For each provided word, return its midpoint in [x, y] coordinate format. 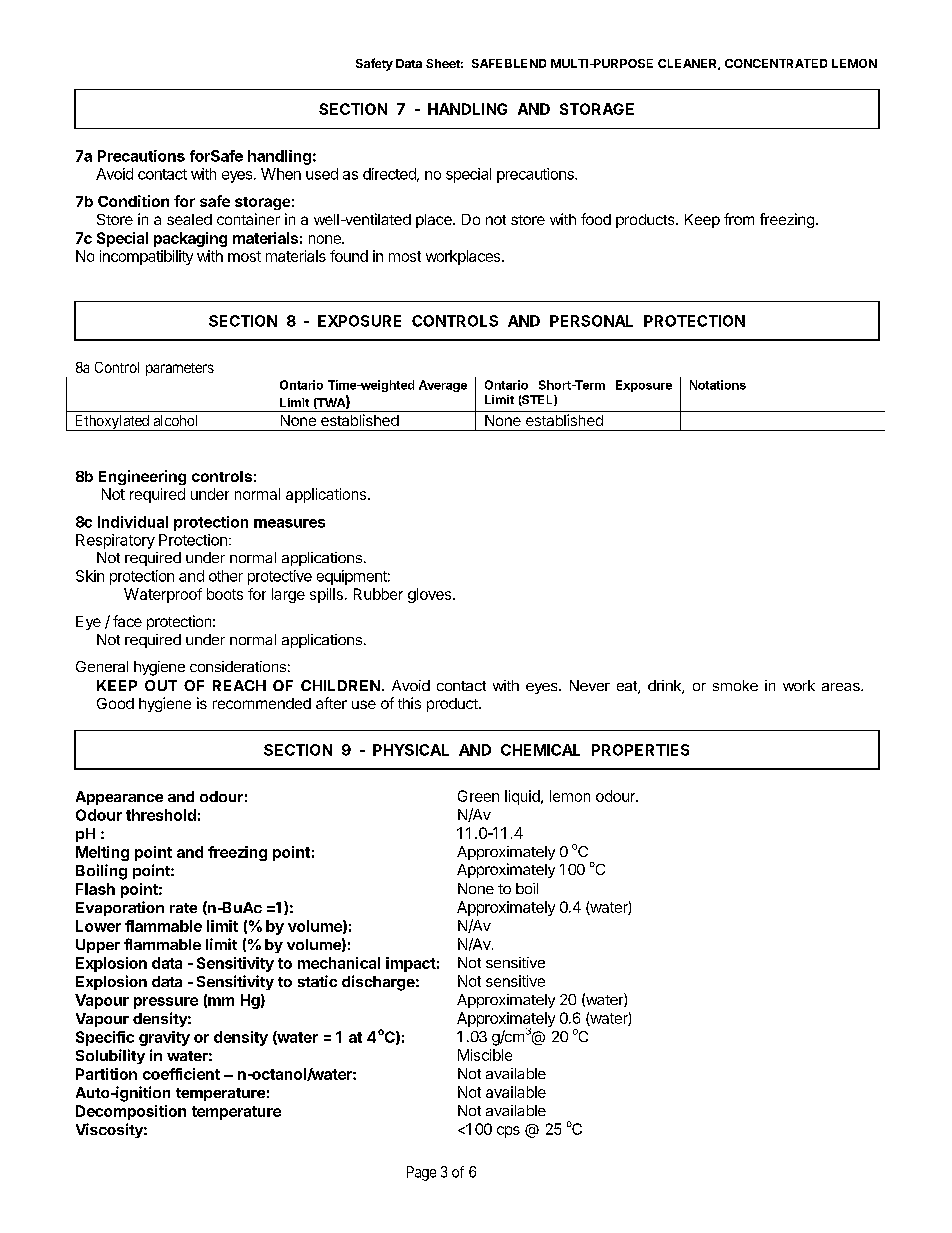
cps [508, 1132]
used [322, 174]
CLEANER [688, 64]
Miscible [485, 1055]
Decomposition [131, 1112]
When [281, 174]
